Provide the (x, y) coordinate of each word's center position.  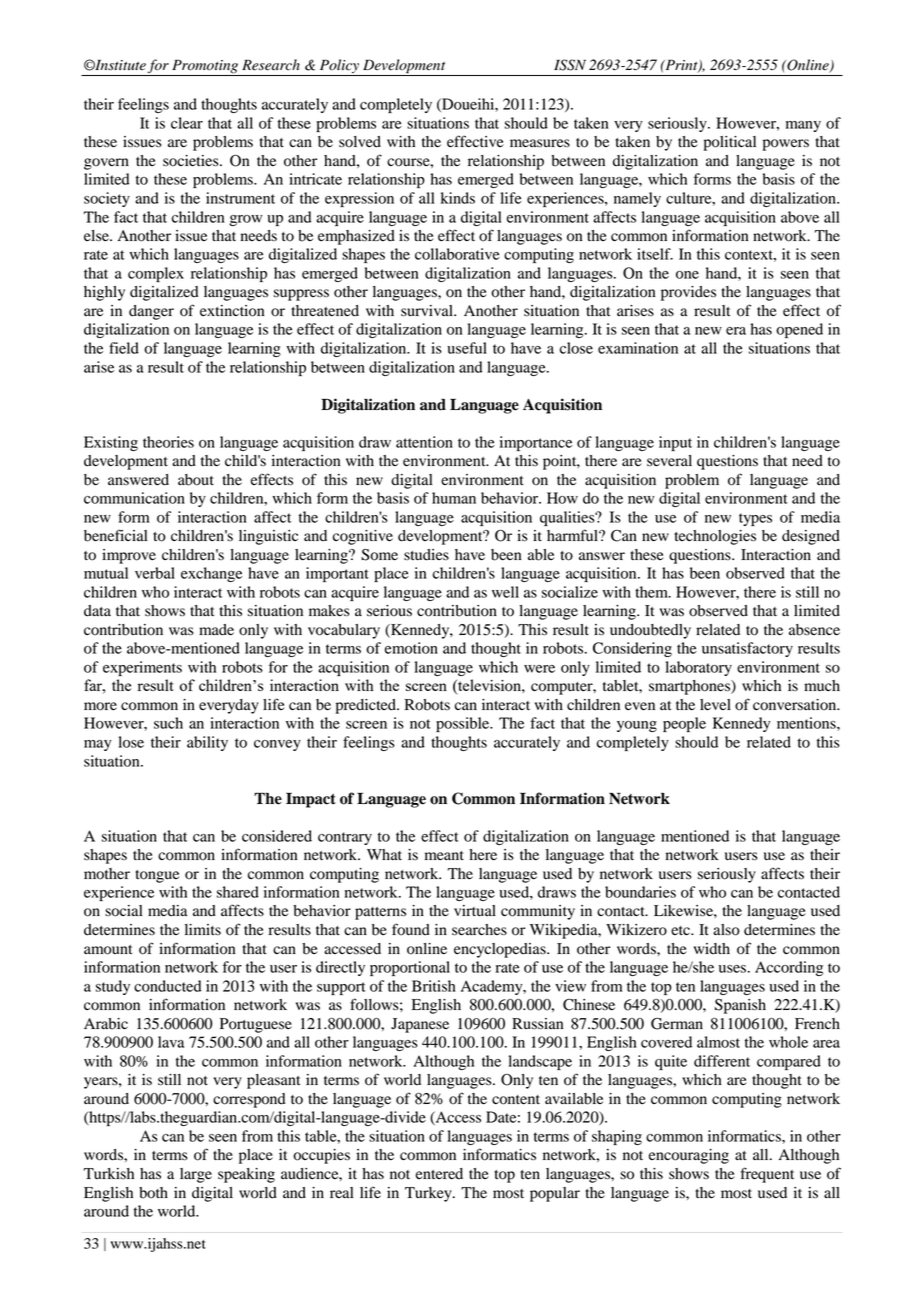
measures (540, 143)
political (729, 143)
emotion (411, 648)
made (216, 630)
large (196, 1175)
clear (187, 123)
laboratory (698, 668)
